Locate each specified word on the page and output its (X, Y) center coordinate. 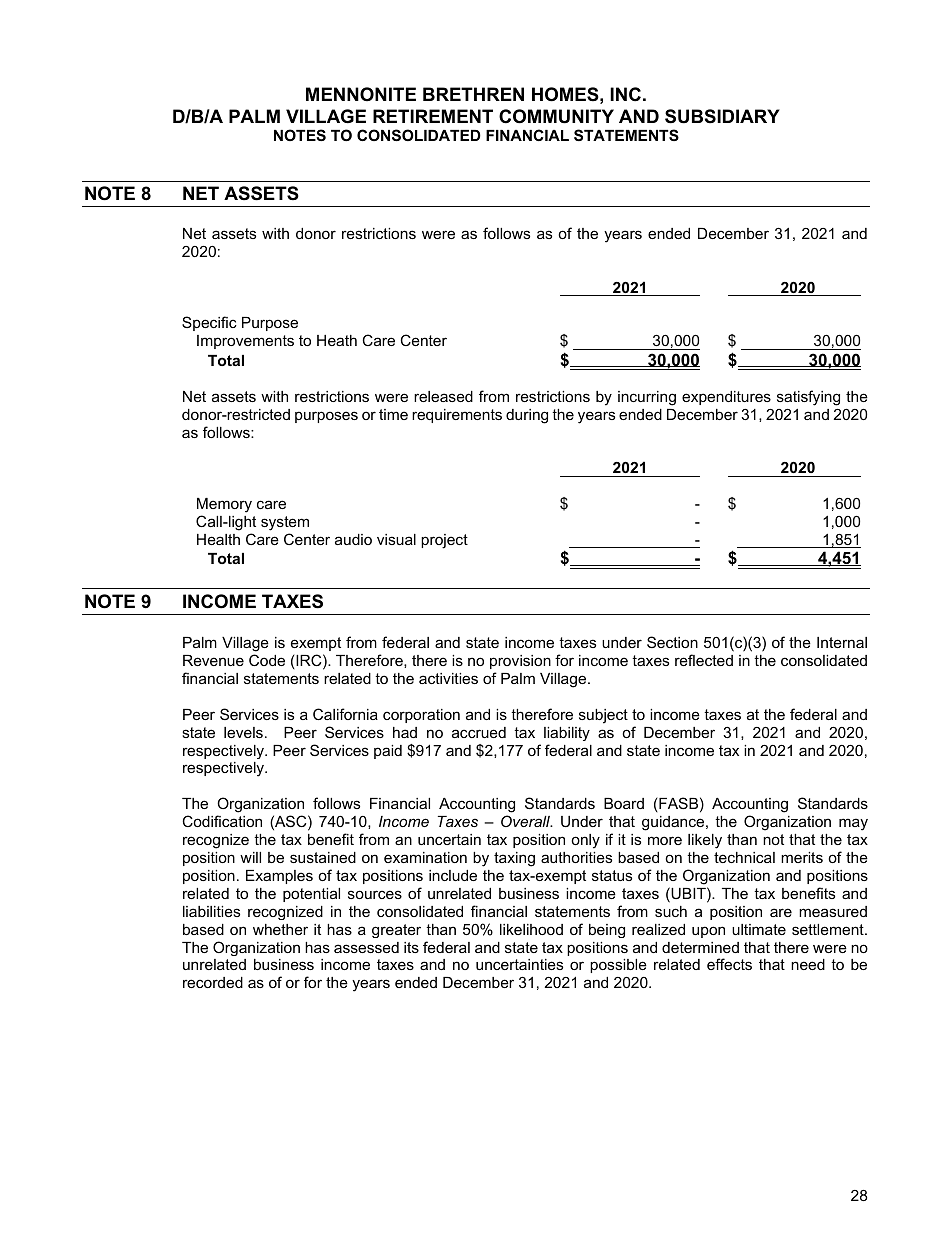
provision (520, 662)
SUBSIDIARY (722, 116)
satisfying (808, 398)
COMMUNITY (556, 116)
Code (267, 660)
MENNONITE (361, 94)
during (527, 416)
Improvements (245, 342)
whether (280, 929)
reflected (704, 660)
